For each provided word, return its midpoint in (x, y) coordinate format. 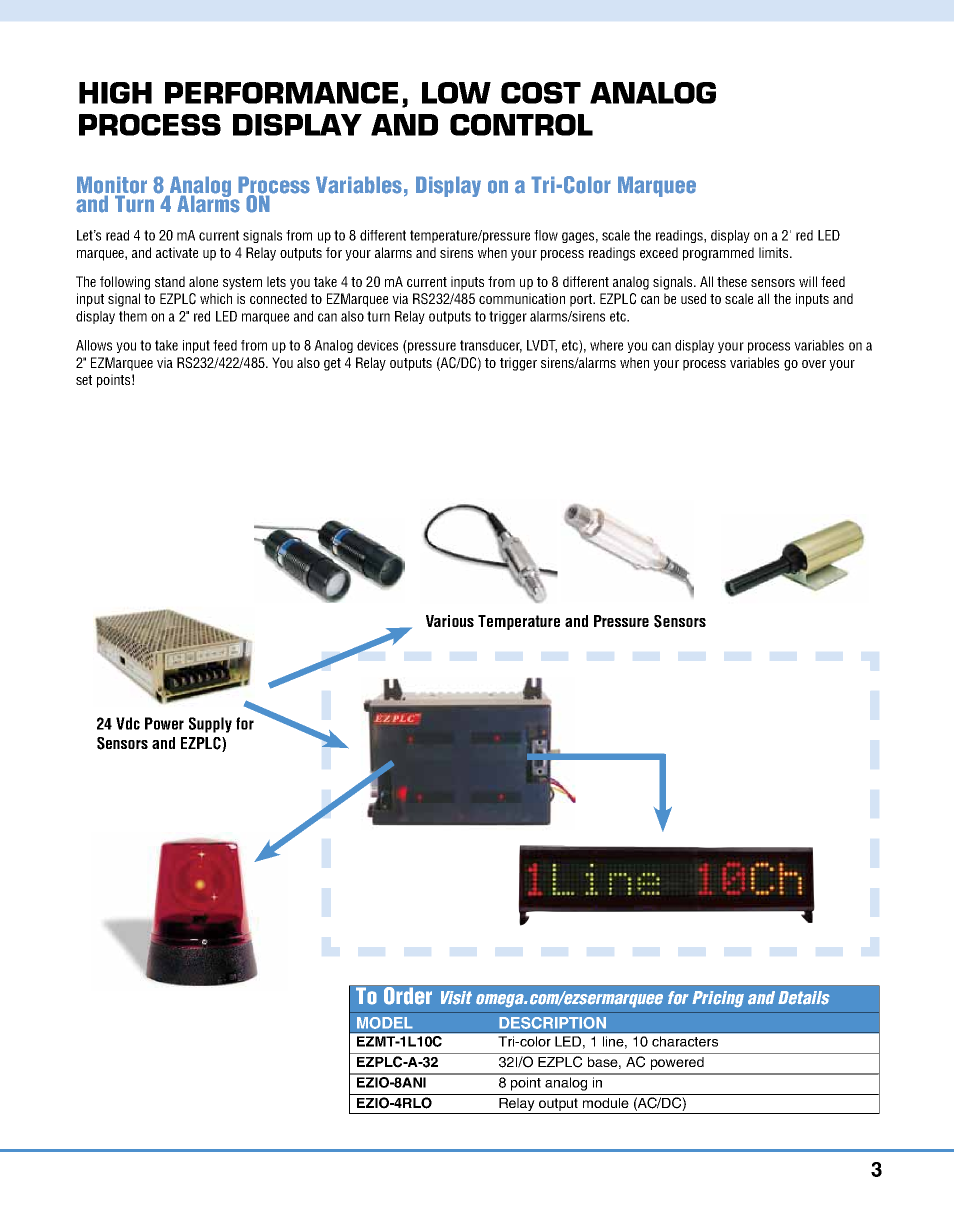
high (115, 93)
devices (377, 345)
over (814, 364)
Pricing (718, 999)
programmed (718, 254)
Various (450, 621)
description (552, 1023)
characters (685, 1041)
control (521, 125)
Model (385, 1023)
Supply (210, 725)
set (84, 380)
